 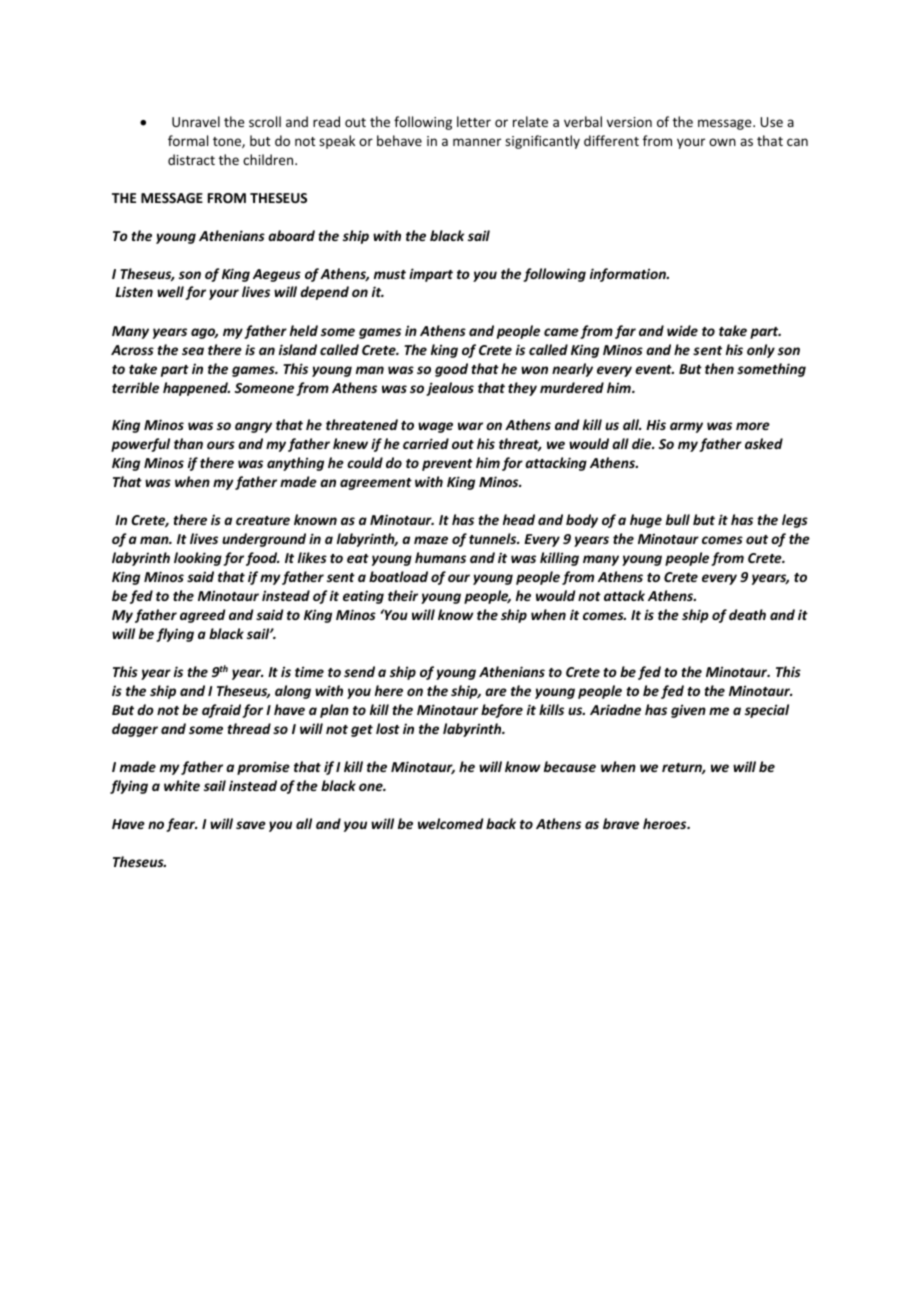 What do you see at coordinates (761, 351) in the image?
I see `only` at bounding box center [761, 351].
